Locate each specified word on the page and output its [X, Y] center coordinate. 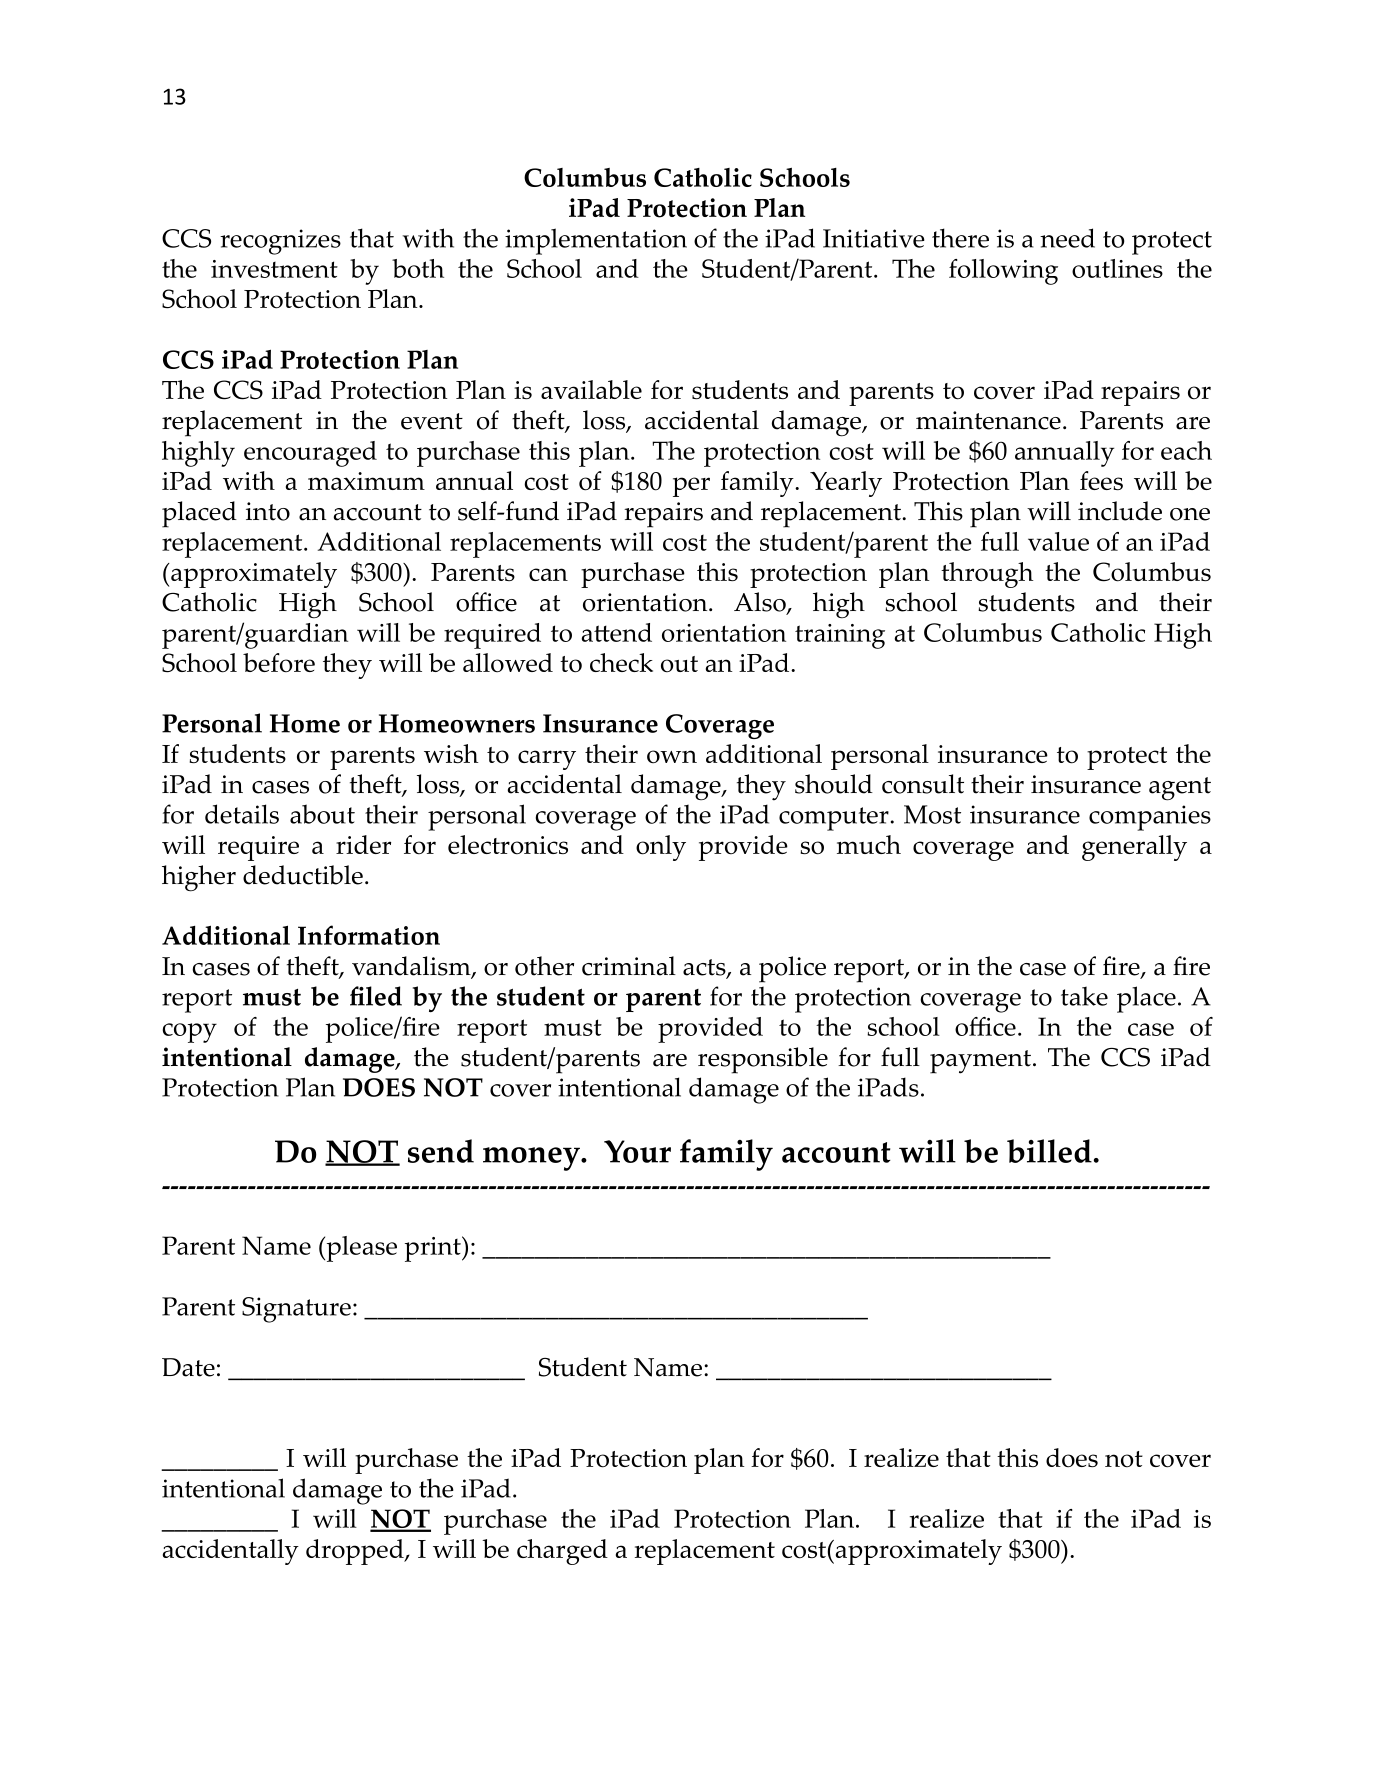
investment [274, 269]
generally [1134, 848]
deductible [303, 875]
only [661, 848]
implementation [596, 241]
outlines [1117, 268]
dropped [356, 1552]
